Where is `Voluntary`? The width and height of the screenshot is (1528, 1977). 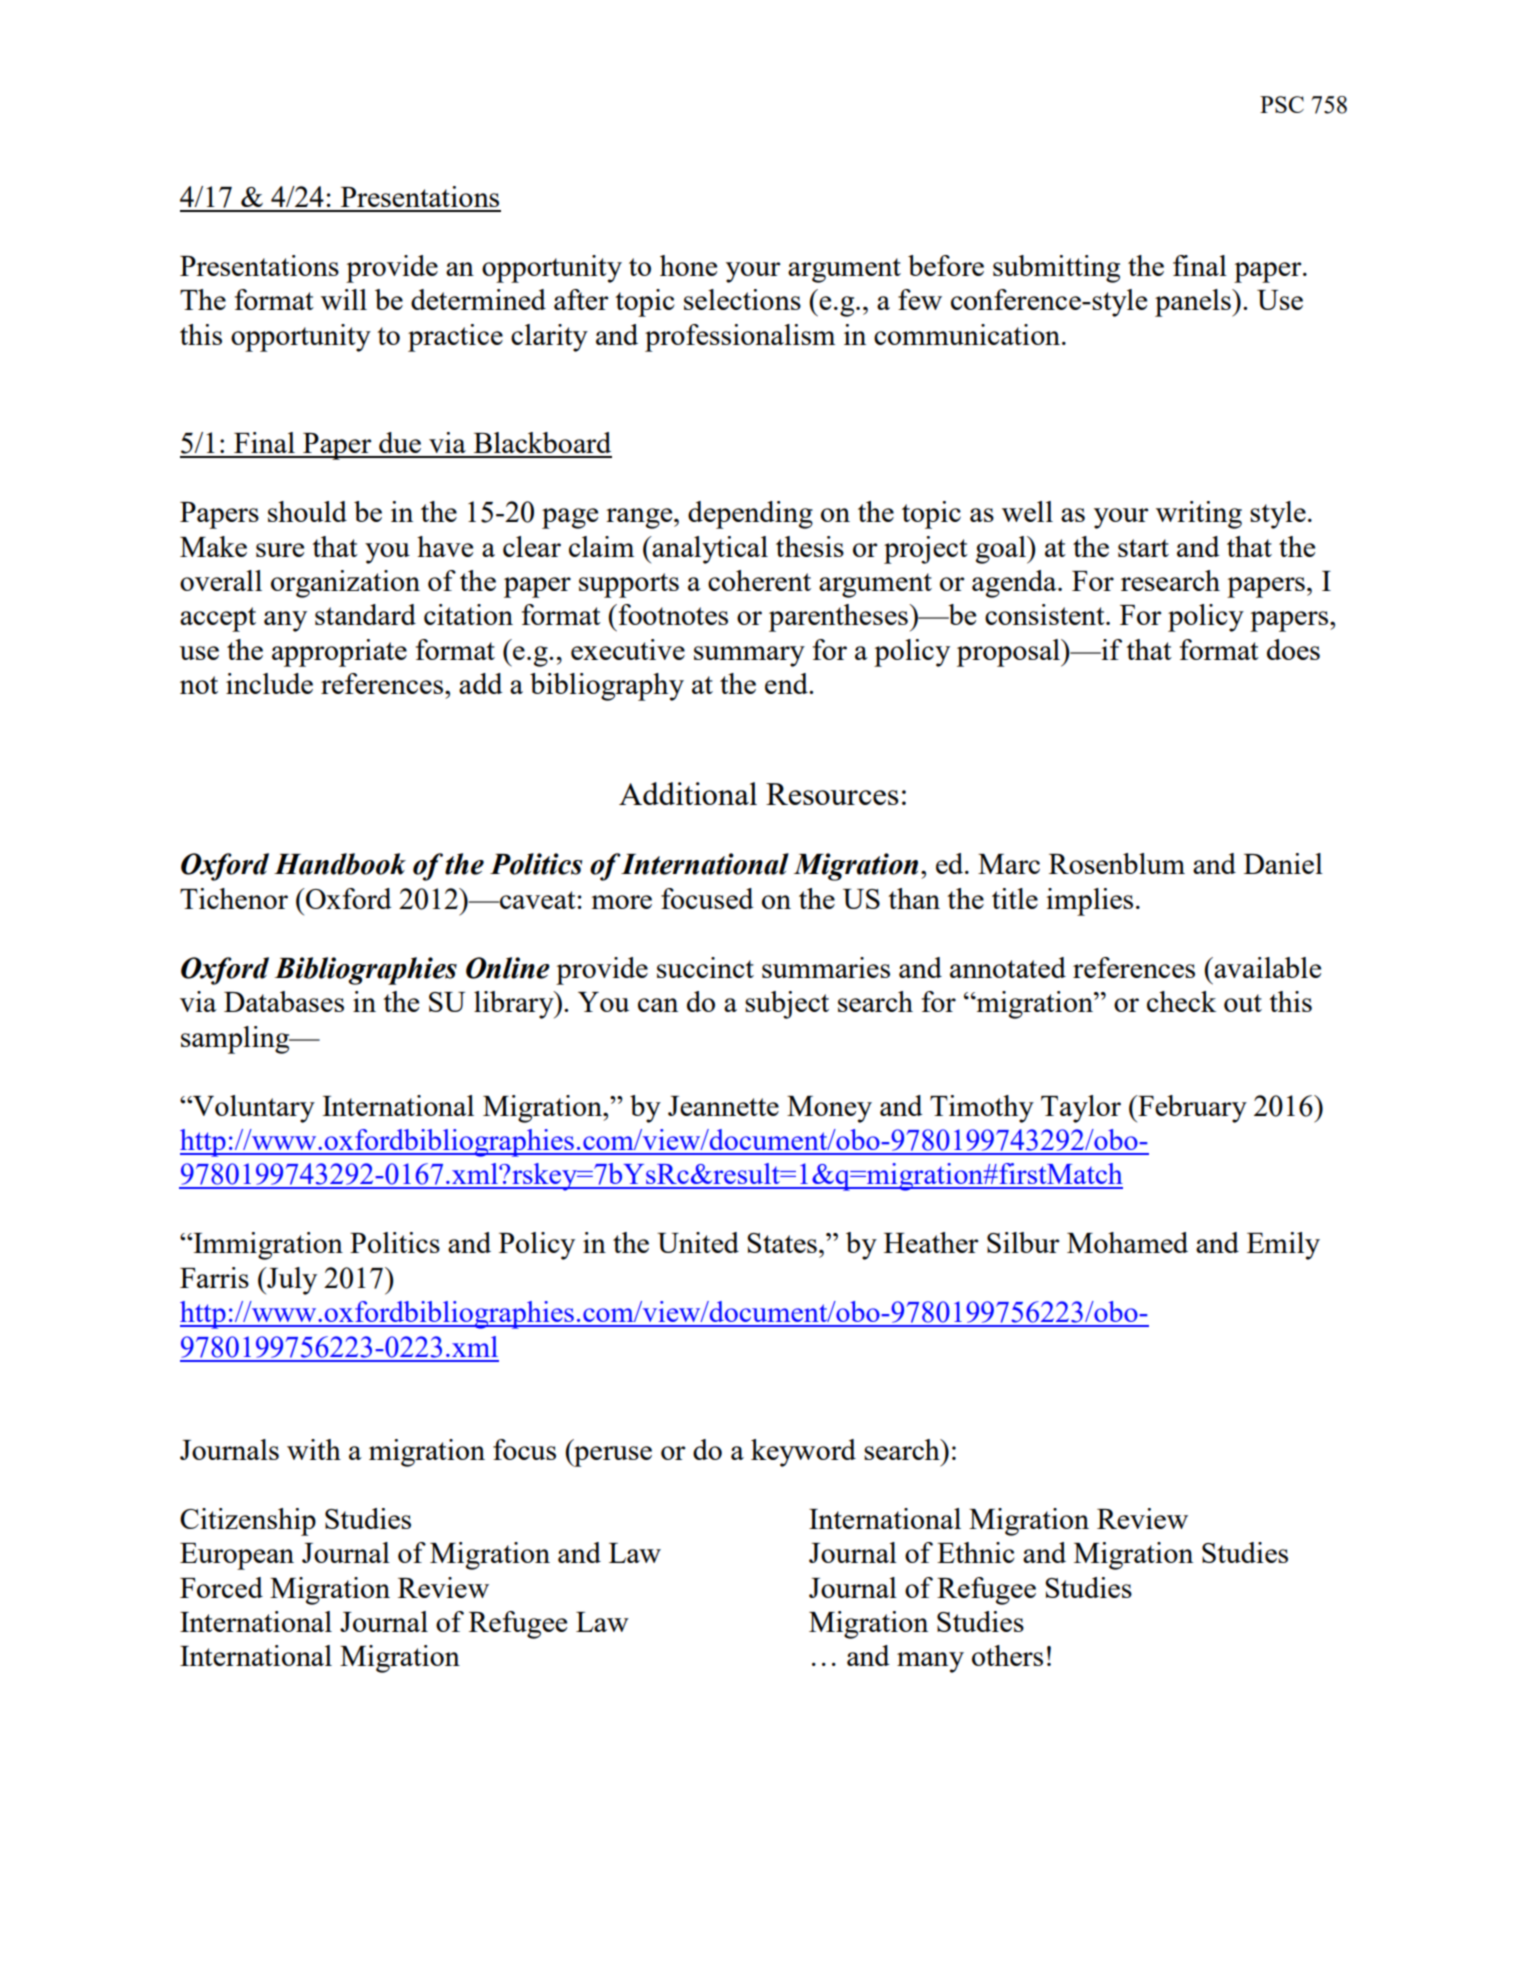 Voluntary is located at coordinates (253, 1109).
